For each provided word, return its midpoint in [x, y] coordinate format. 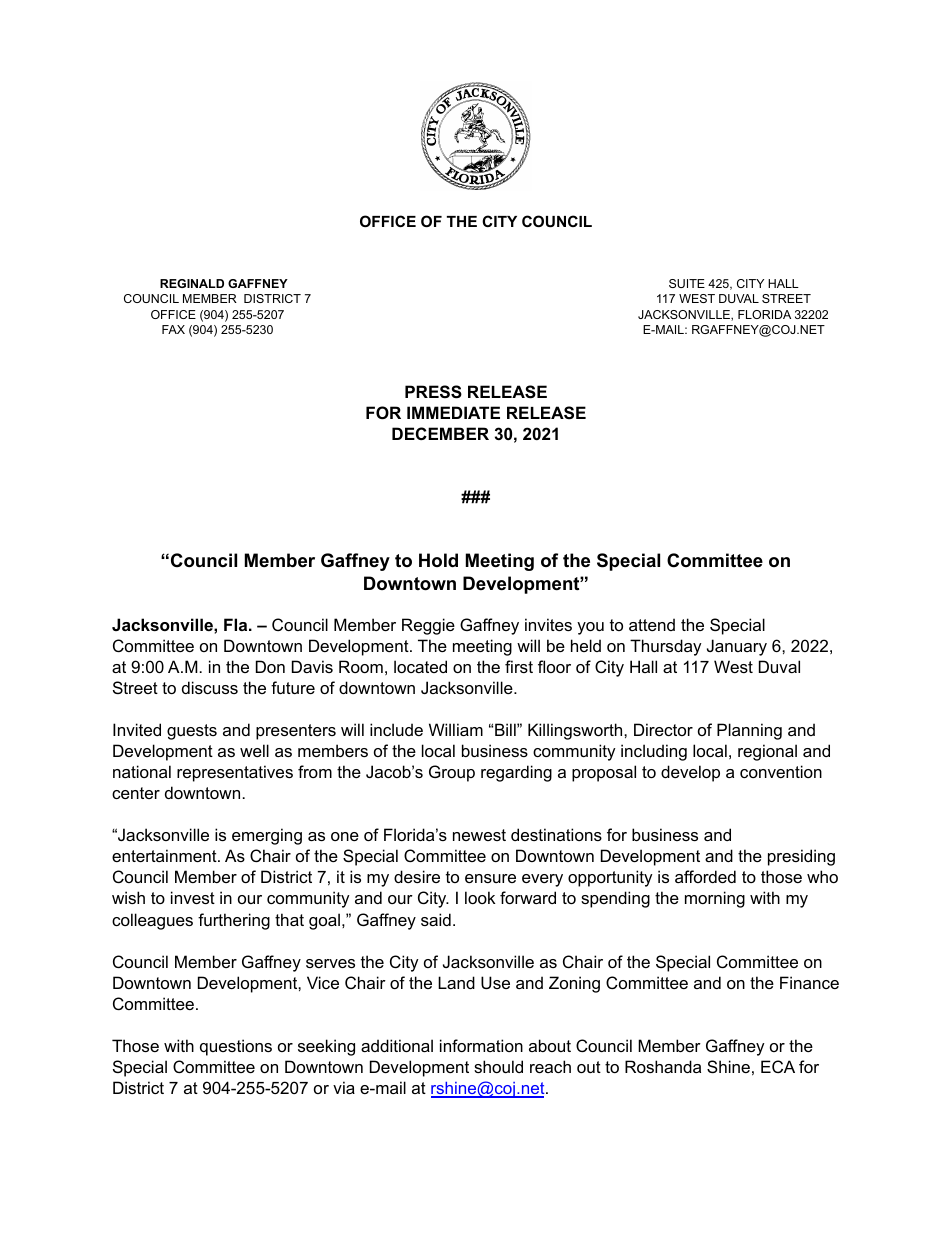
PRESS [433, 392]
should [498, 1066]
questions [236, 1047]
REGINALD [192, 283]
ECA [778, 1066]
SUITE [687, 283]
